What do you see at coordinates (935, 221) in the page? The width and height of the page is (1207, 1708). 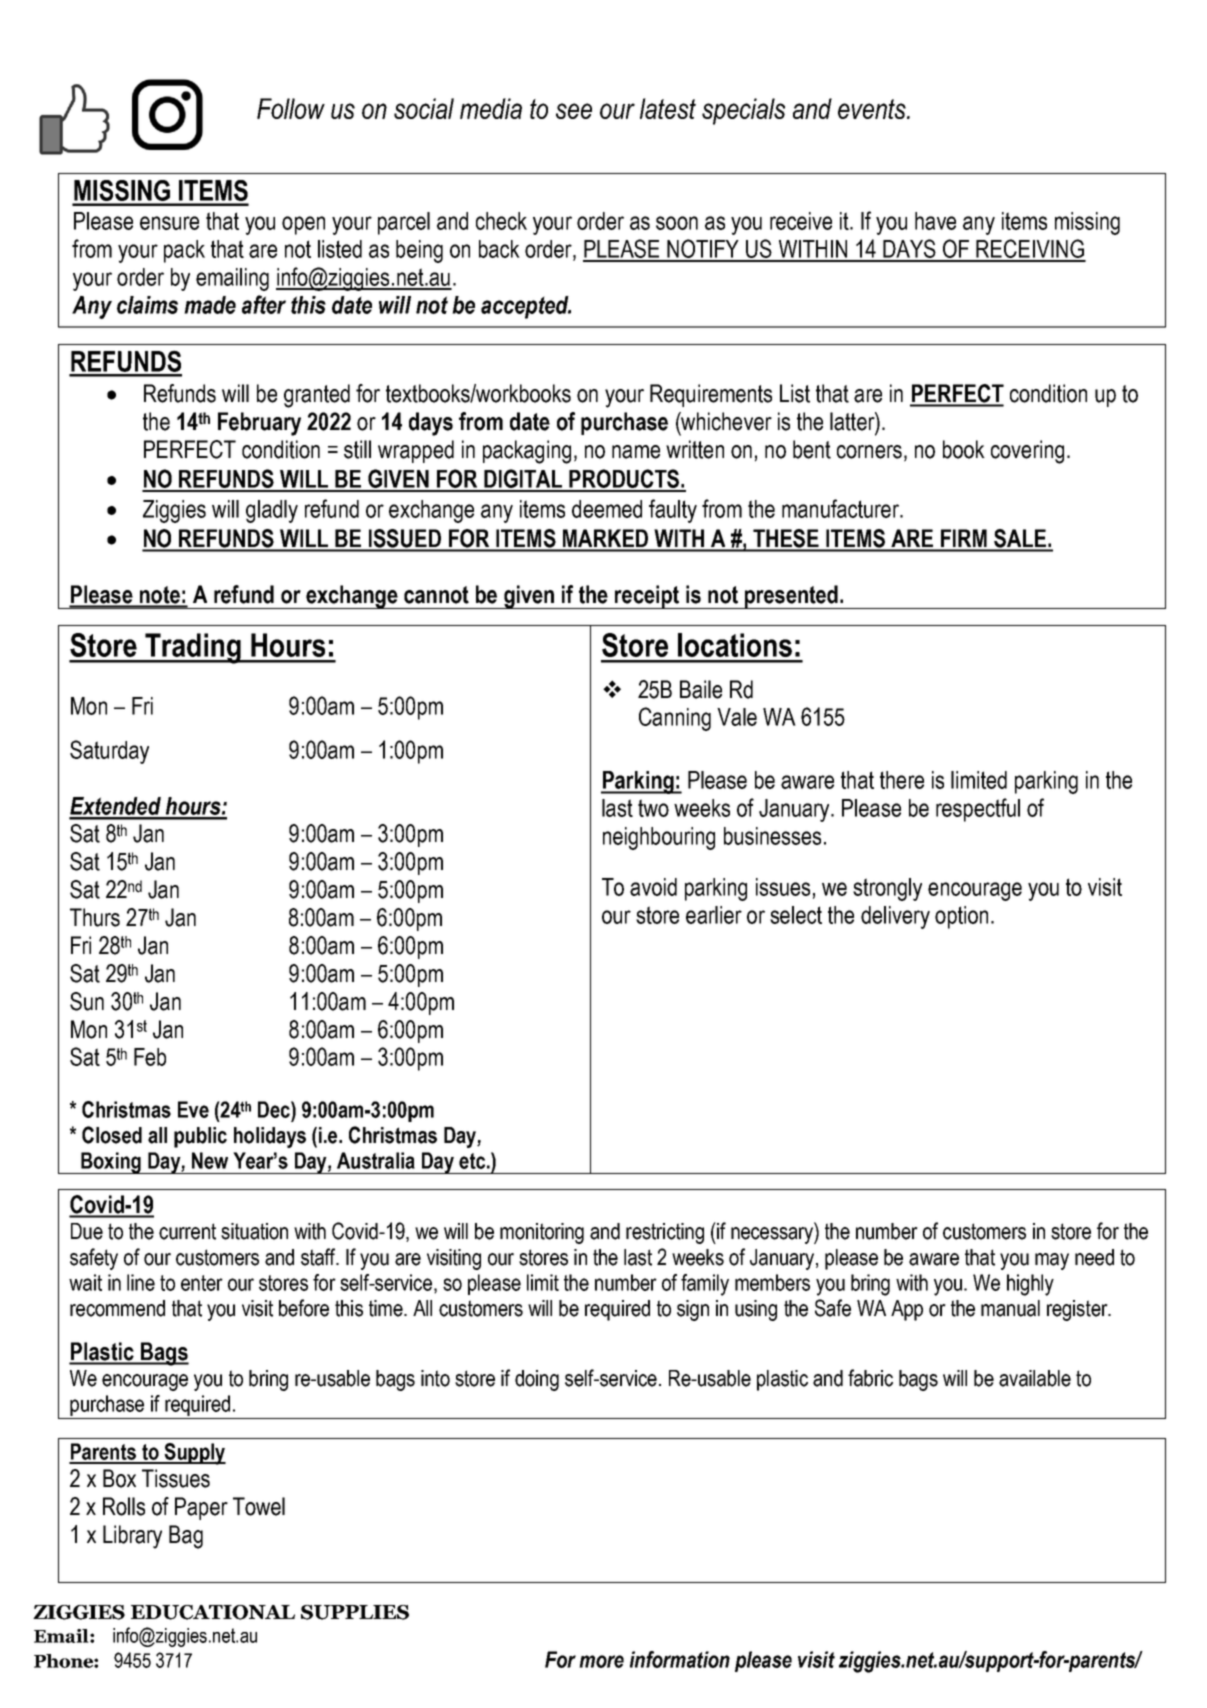 I see `have` at bounding box center [935, 221].
